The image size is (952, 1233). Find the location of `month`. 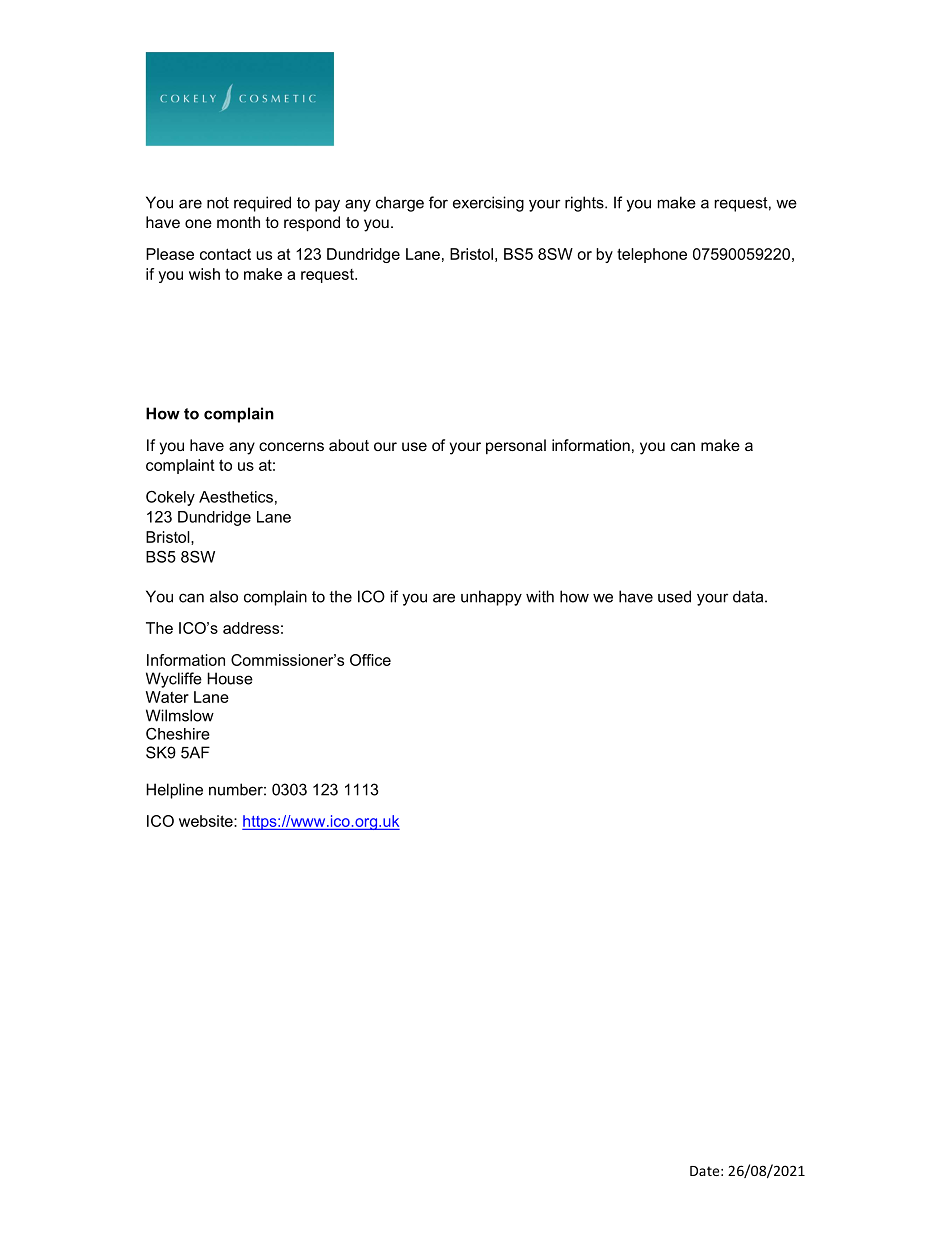

month is located at coordinates (238, 222).
